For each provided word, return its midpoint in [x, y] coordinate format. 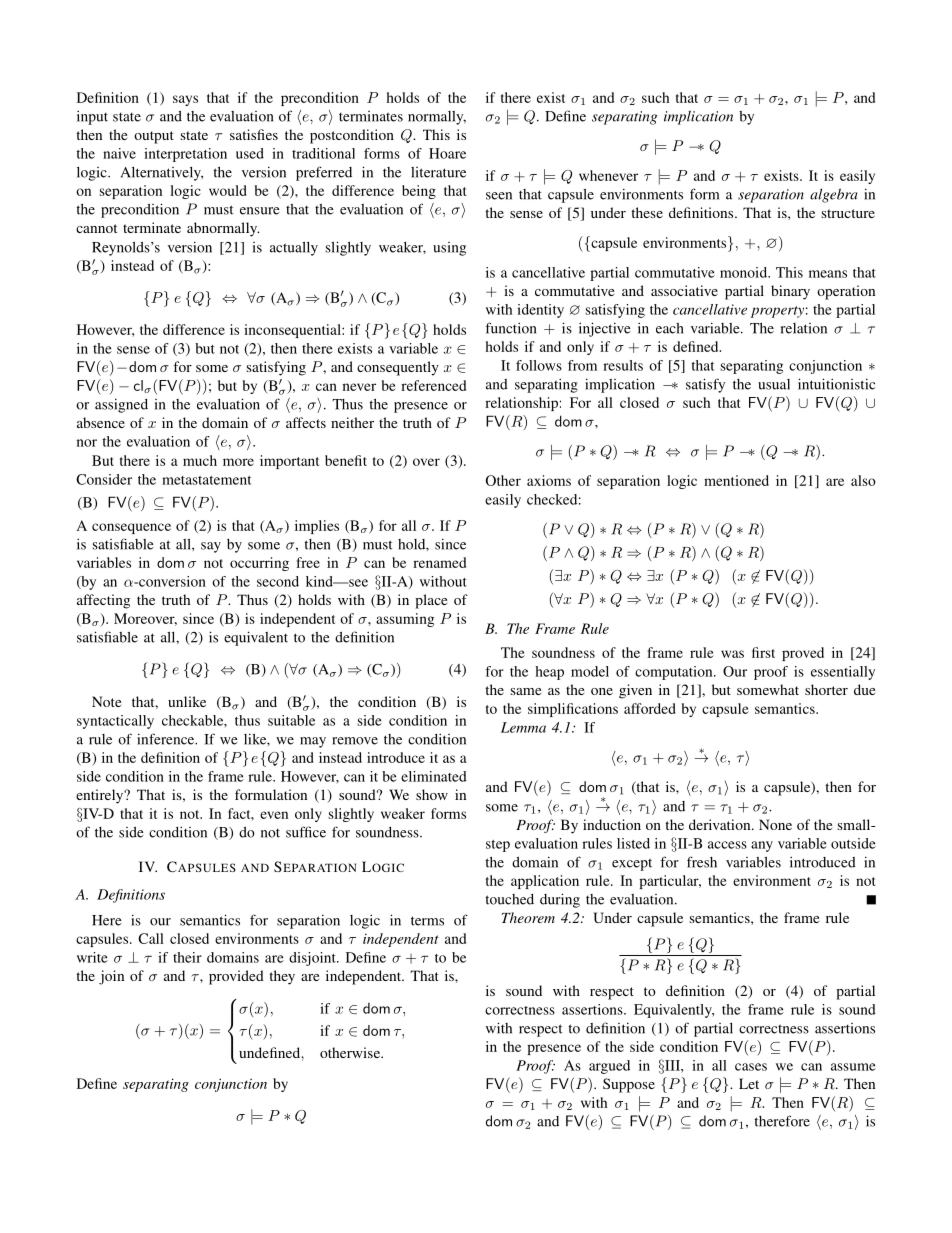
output [154, 137]
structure [848, 213]
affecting [103, 601]
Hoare [447, 153]
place [431, 601]
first [763, 652]
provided [236, 977]
